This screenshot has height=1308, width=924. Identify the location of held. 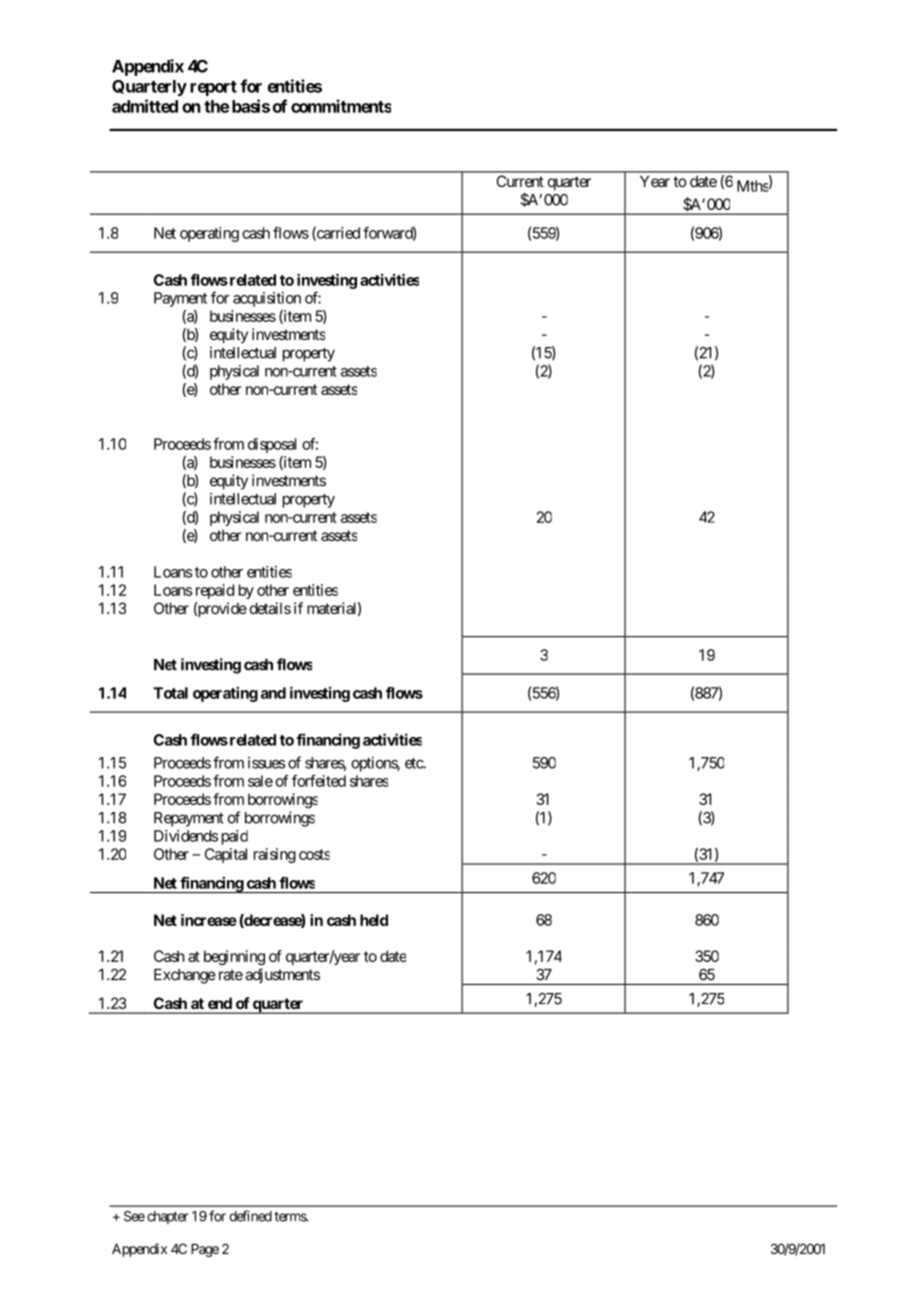
(374, 920).
